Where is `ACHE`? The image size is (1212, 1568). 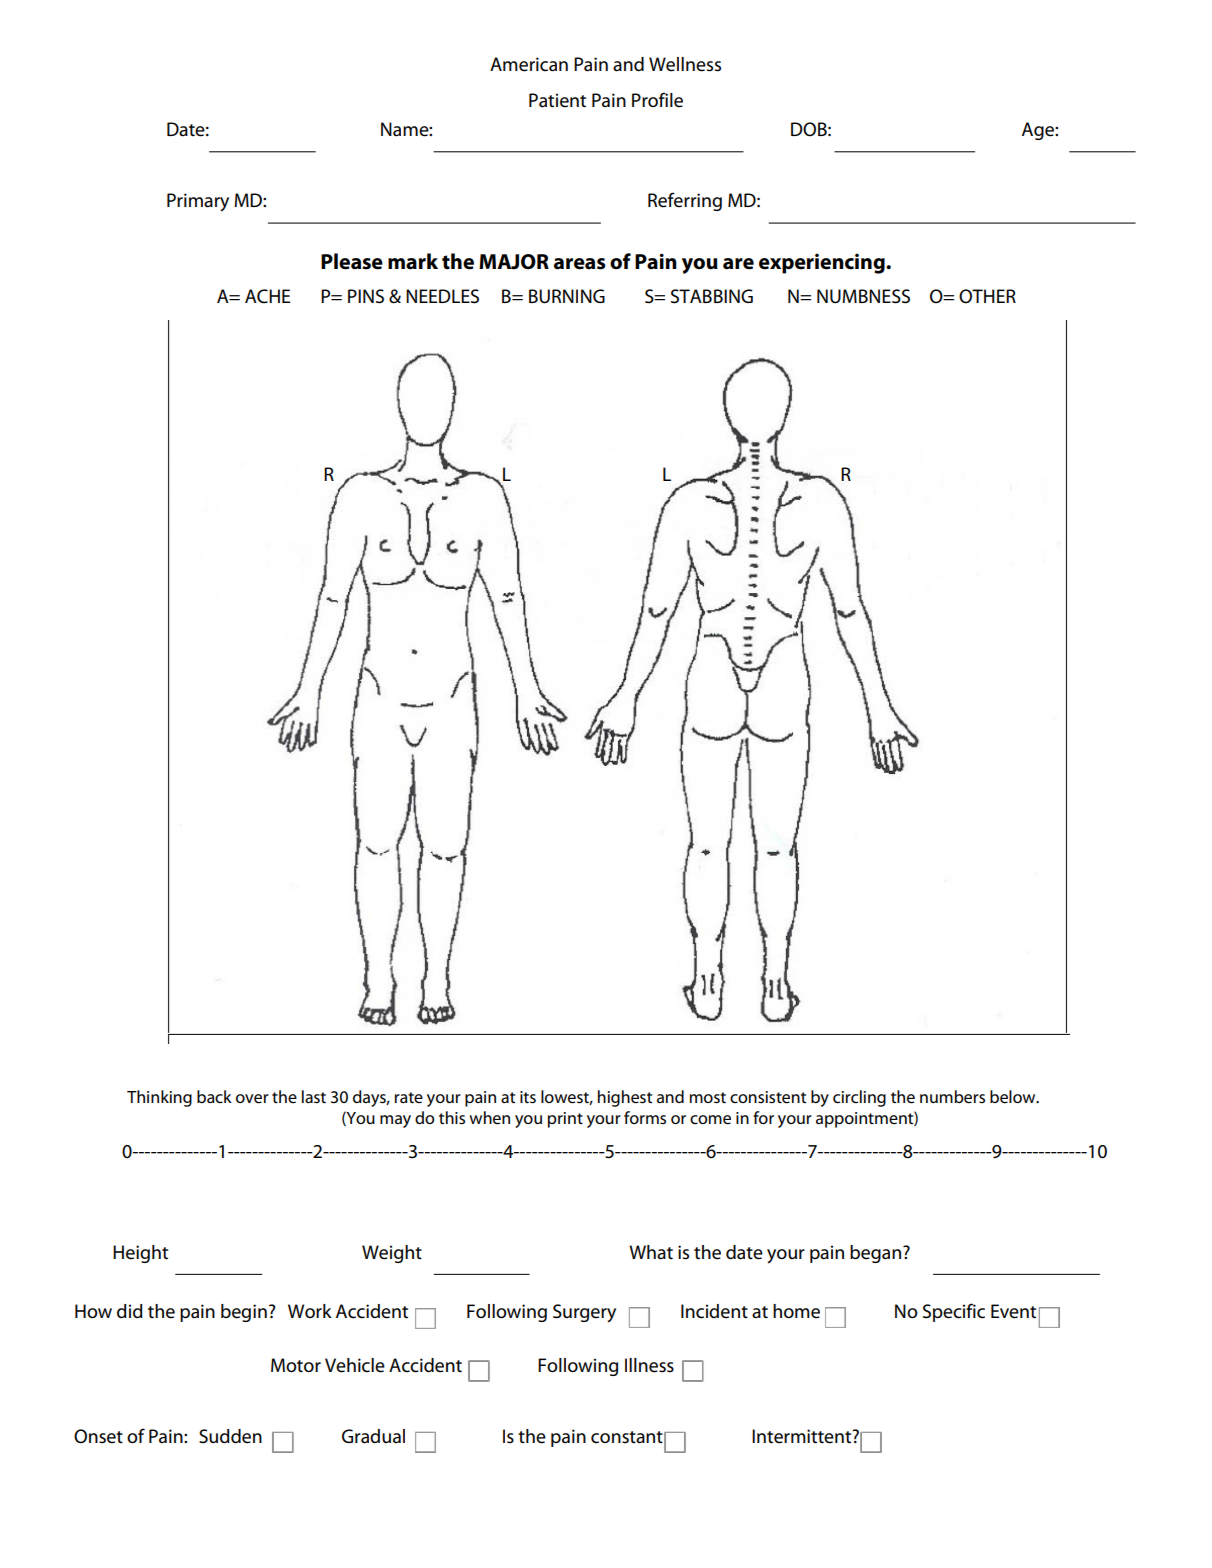
ACHE is located at coordinates (267, 296).
